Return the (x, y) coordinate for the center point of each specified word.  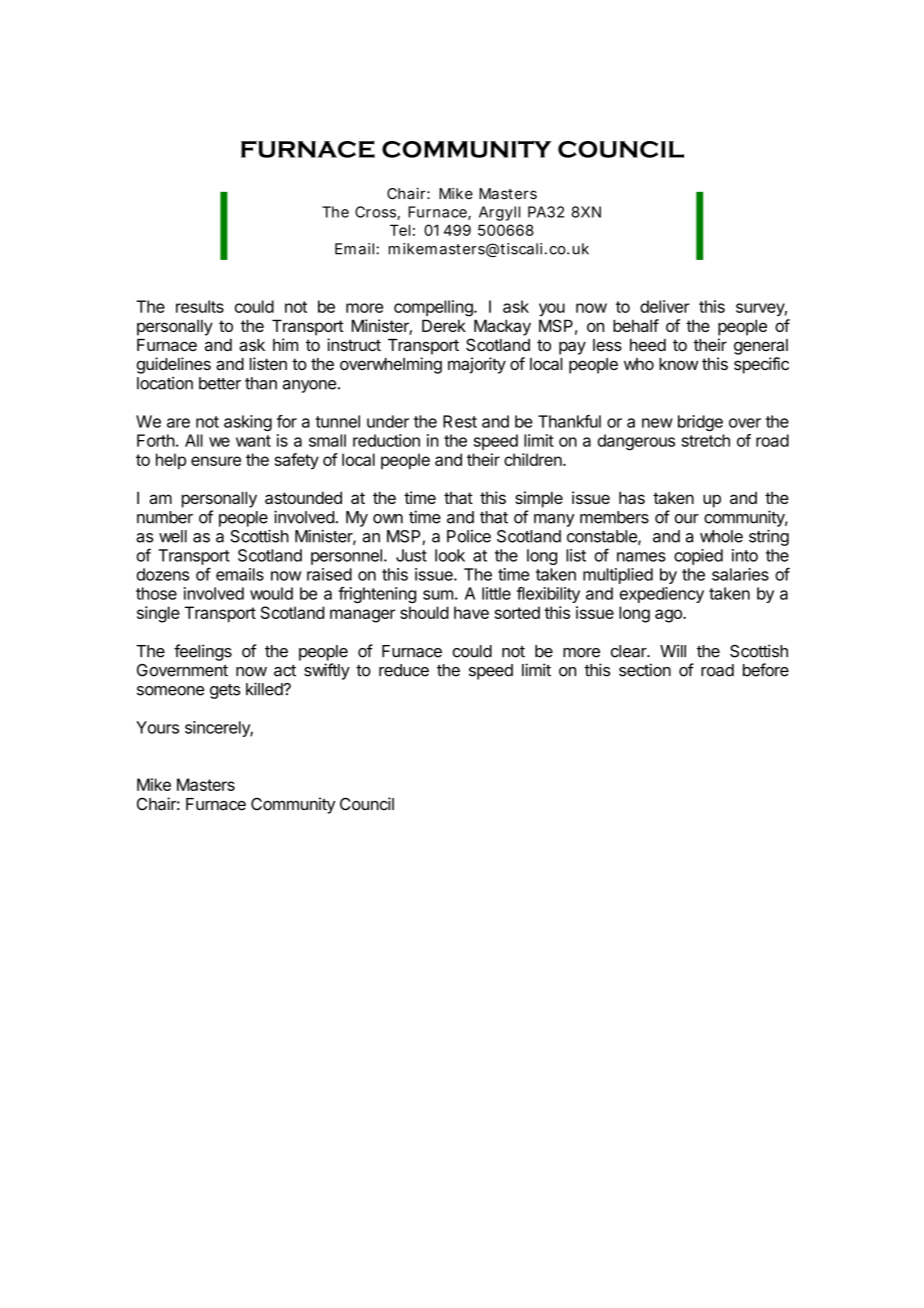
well (173, 536)
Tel (400, 230)
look (450, 555)
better (220, 383)
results (200, 306)
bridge (700, 423)
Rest (460, 421)
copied (698, 557)
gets (225, 691)
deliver (665, 306)
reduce (404, 670)
